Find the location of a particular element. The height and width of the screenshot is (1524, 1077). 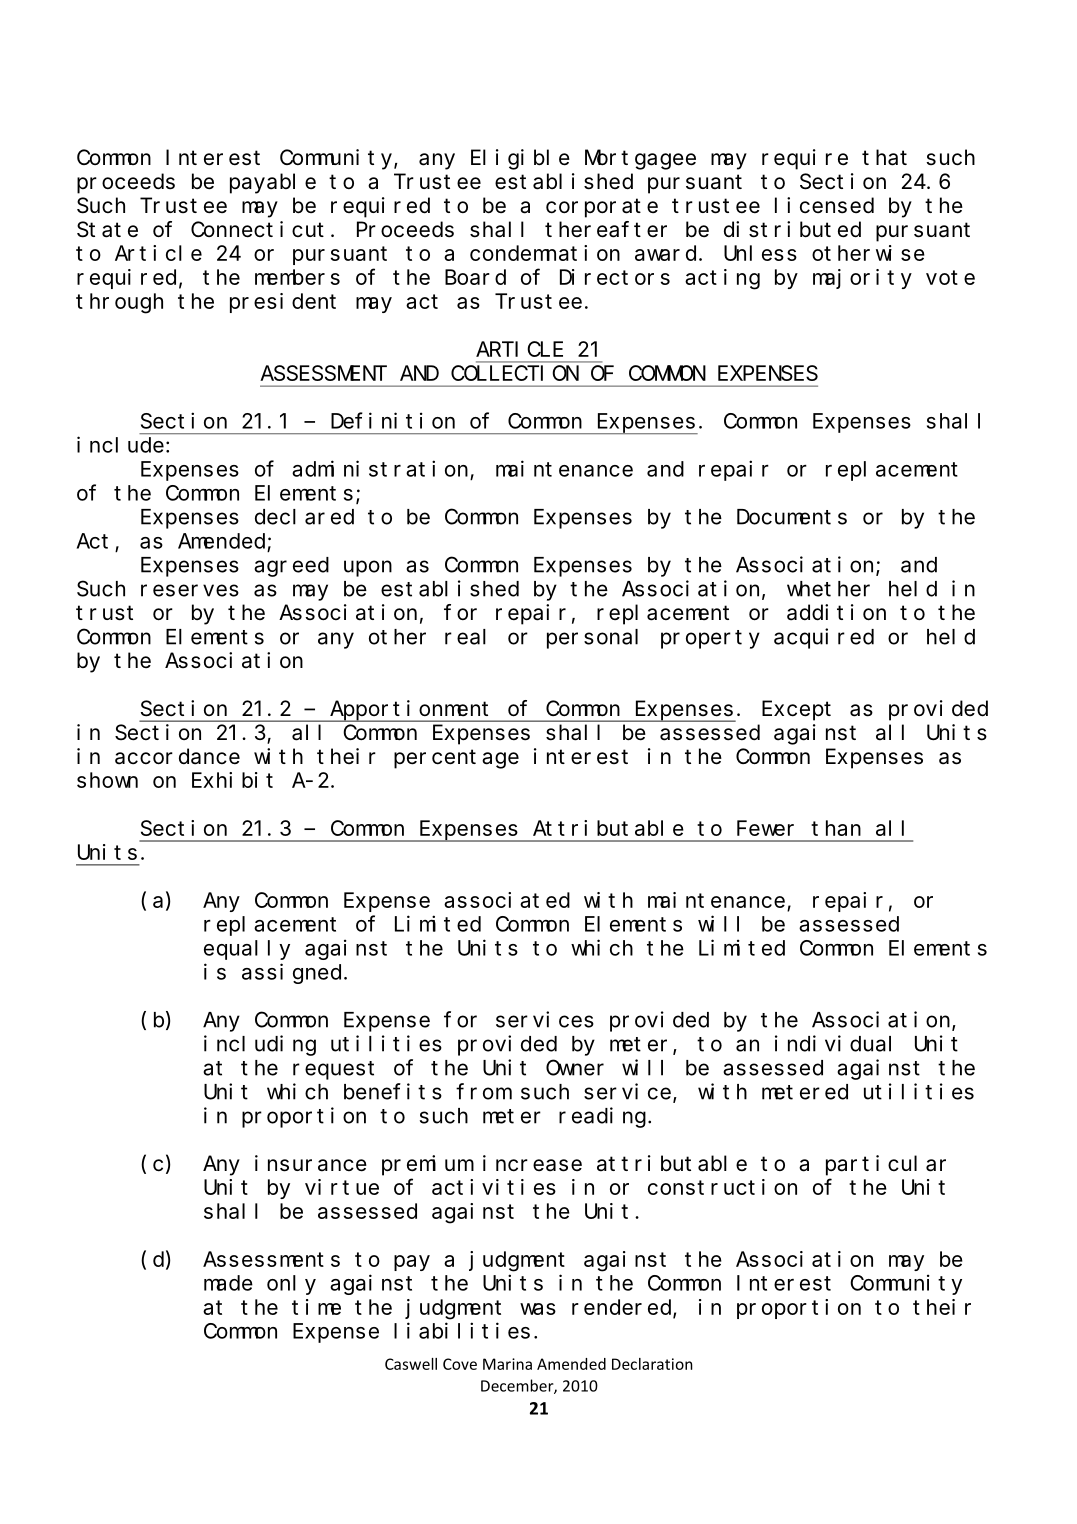

including is located at coordinates (260, 1045).
